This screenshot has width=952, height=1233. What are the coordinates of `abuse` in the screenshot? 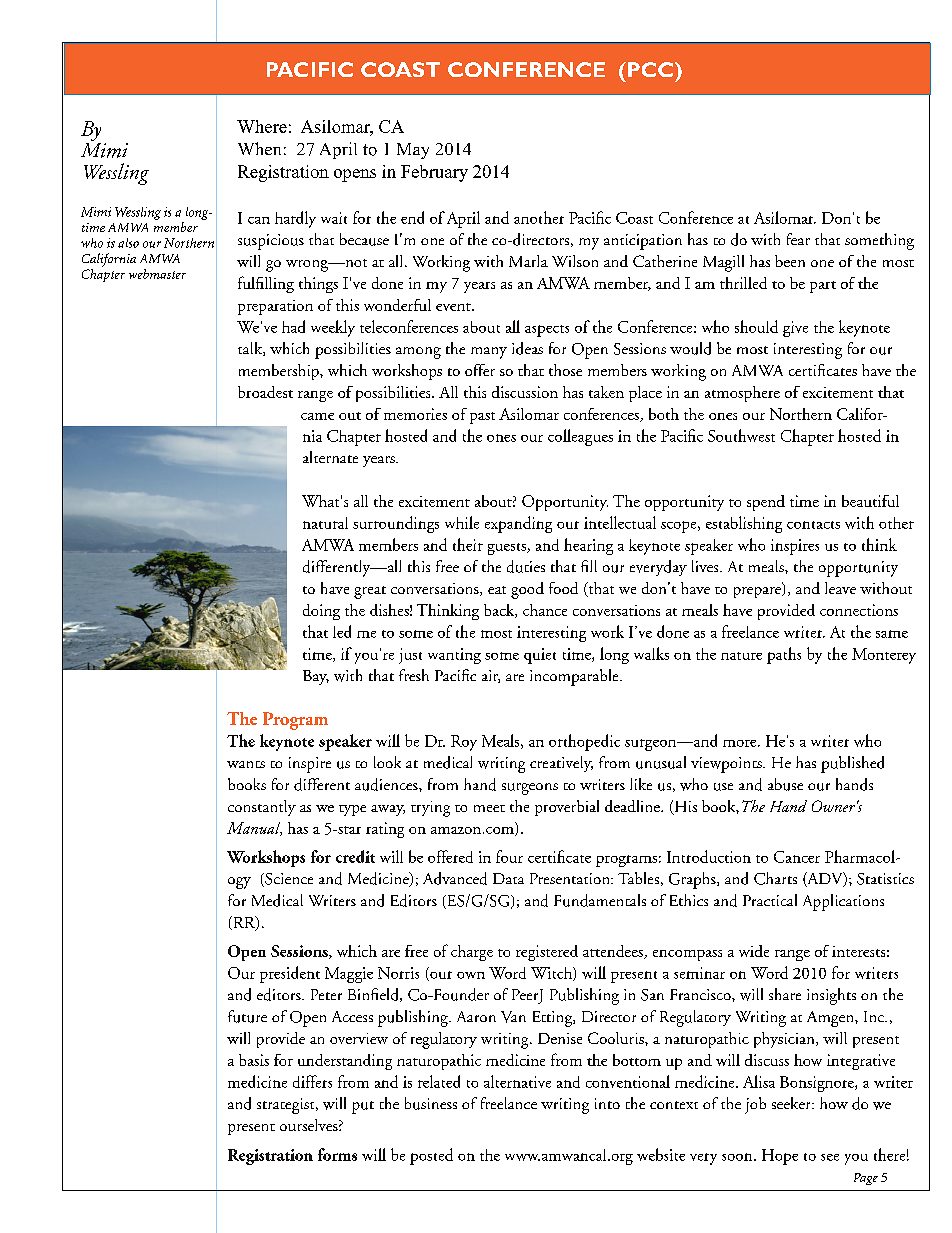 It's located at (785, 784).
